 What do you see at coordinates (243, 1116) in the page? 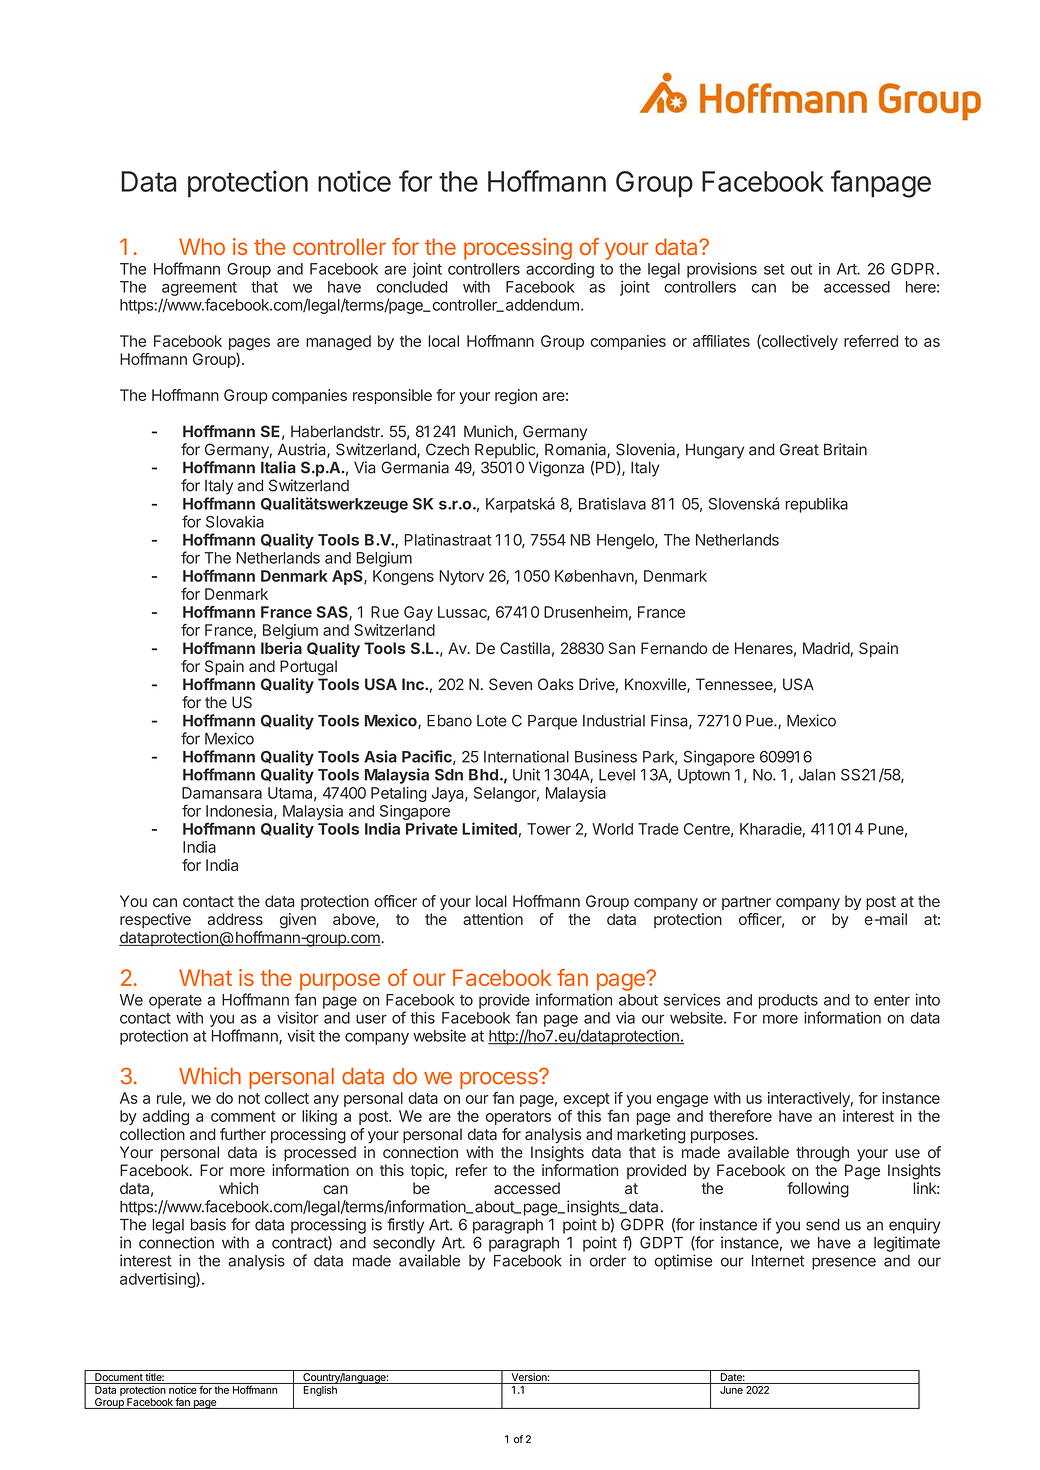
I see `comment` at bounding box center [243, 1116].
